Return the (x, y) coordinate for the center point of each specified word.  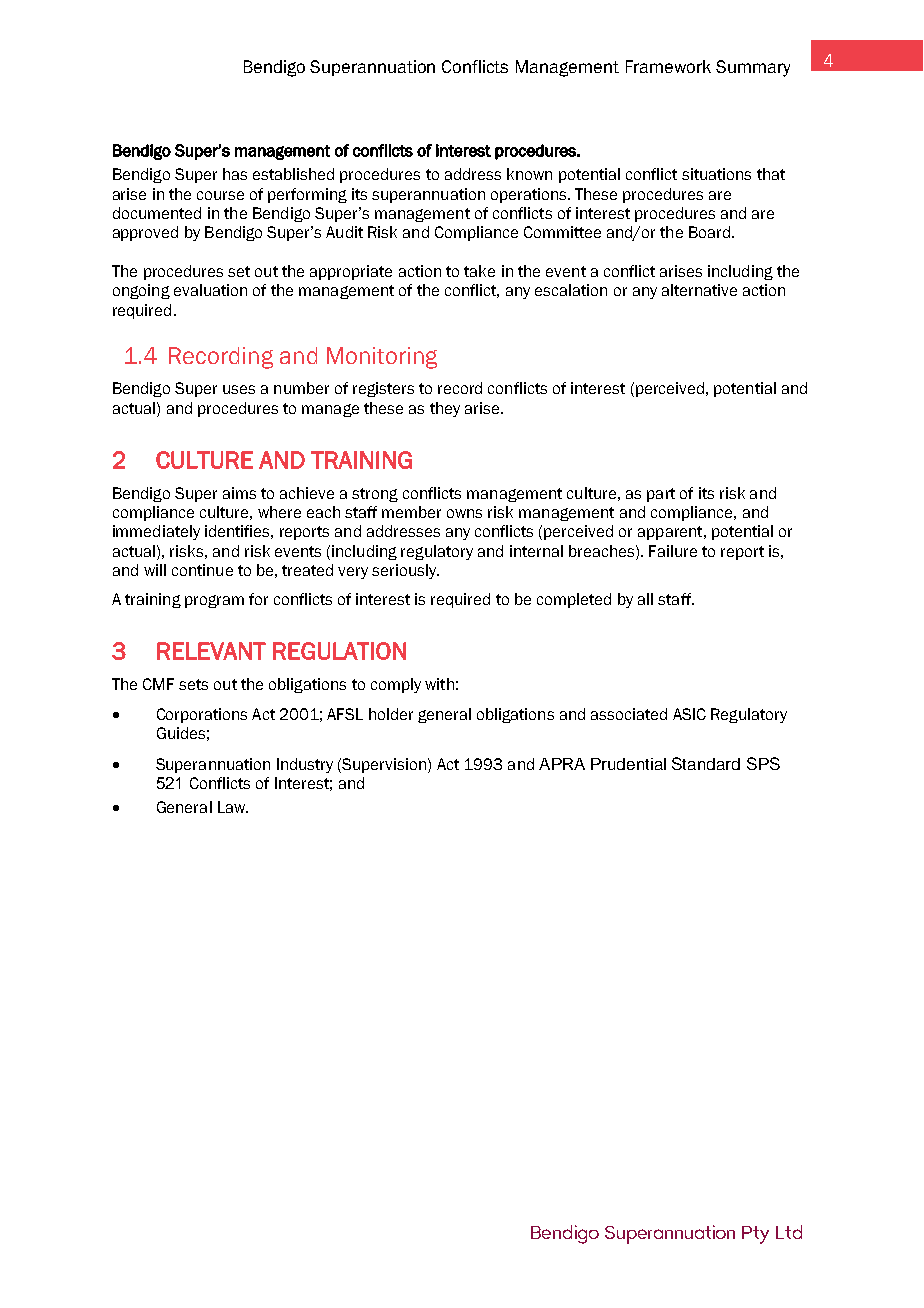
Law (233, 807)
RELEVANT (211, 651)
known (529, 174)
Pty (755, 1235)
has (235, 174)
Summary (753, 68)
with (439, 684)
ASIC (689, 714)
